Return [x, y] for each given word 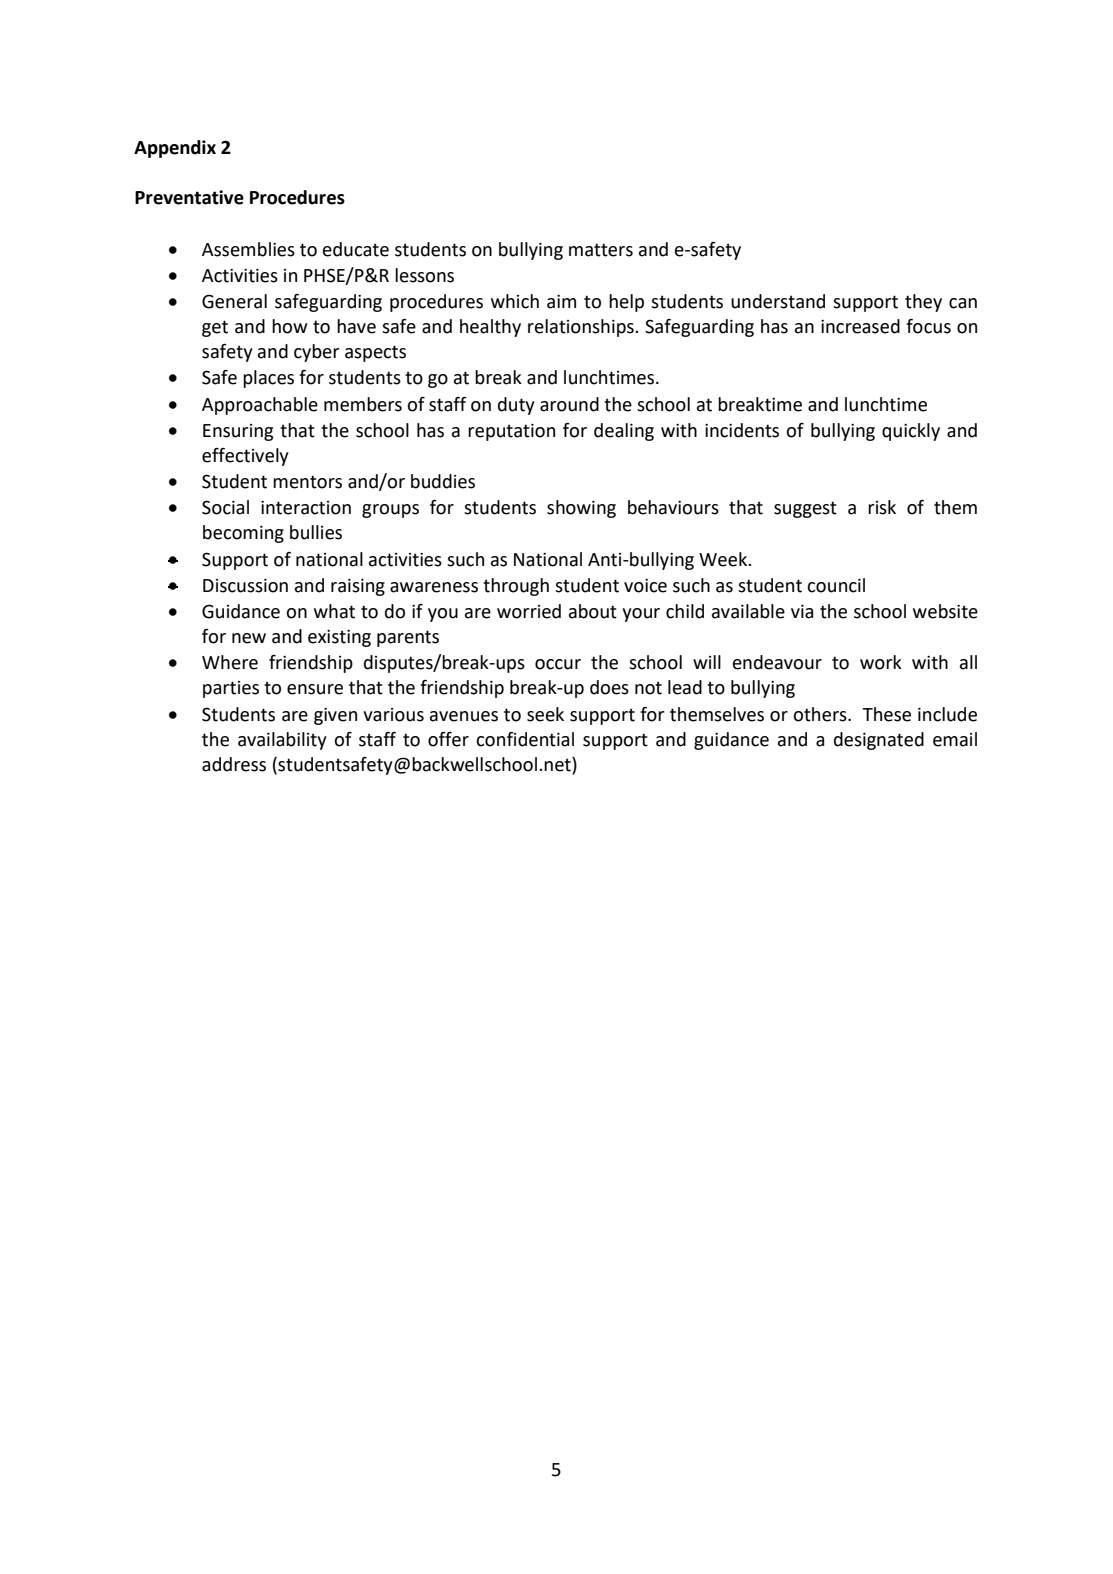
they [923, 303]
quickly [911, 432]
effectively [245, 457]
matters [601, 250]
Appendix [175, 149]
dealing [624, 432]
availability [282, 741]
